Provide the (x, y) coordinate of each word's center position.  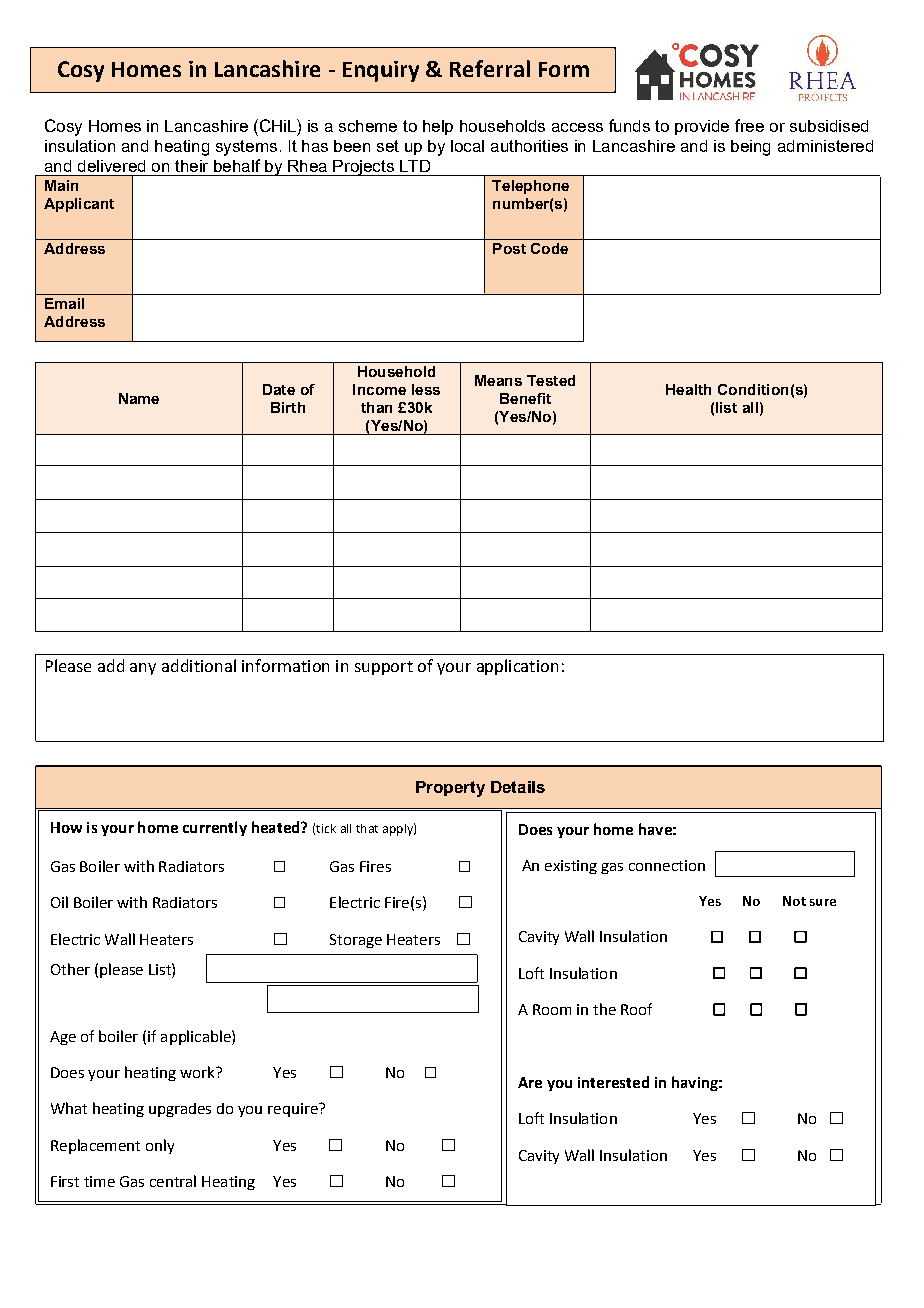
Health (688, 389)
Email (64, 303)
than (376, 407)
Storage (356, 941)
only (160, 1146)
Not (794, 901)
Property (450, 789)
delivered (111, 166)
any (143, 669)
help (438, 127)
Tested (551, 380)
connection (667, 865)
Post (509, 248)
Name (139, 398)
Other (70, 969)
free (749, 125)
